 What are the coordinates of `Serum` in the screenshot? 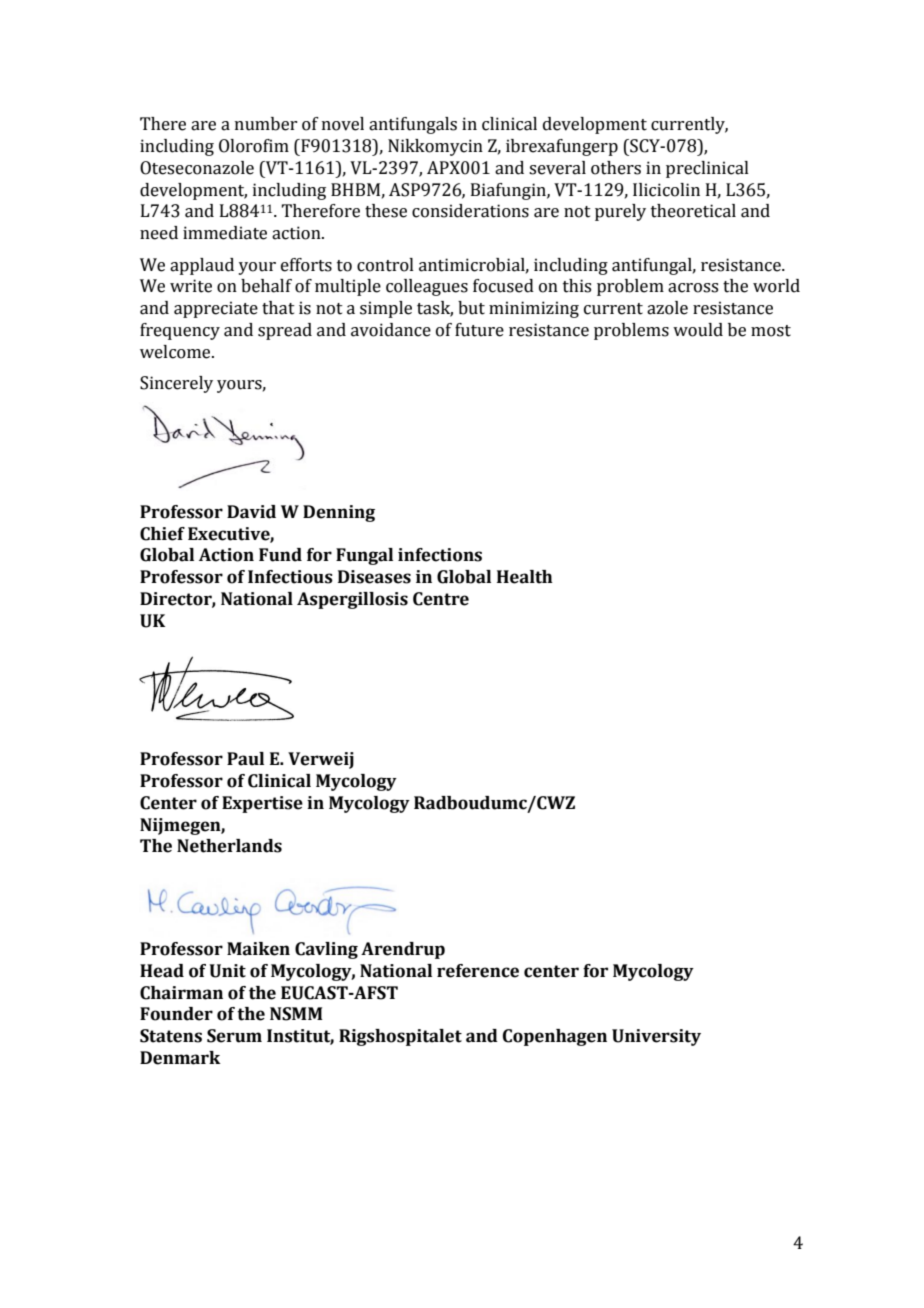 It's located at (234, 1036).
